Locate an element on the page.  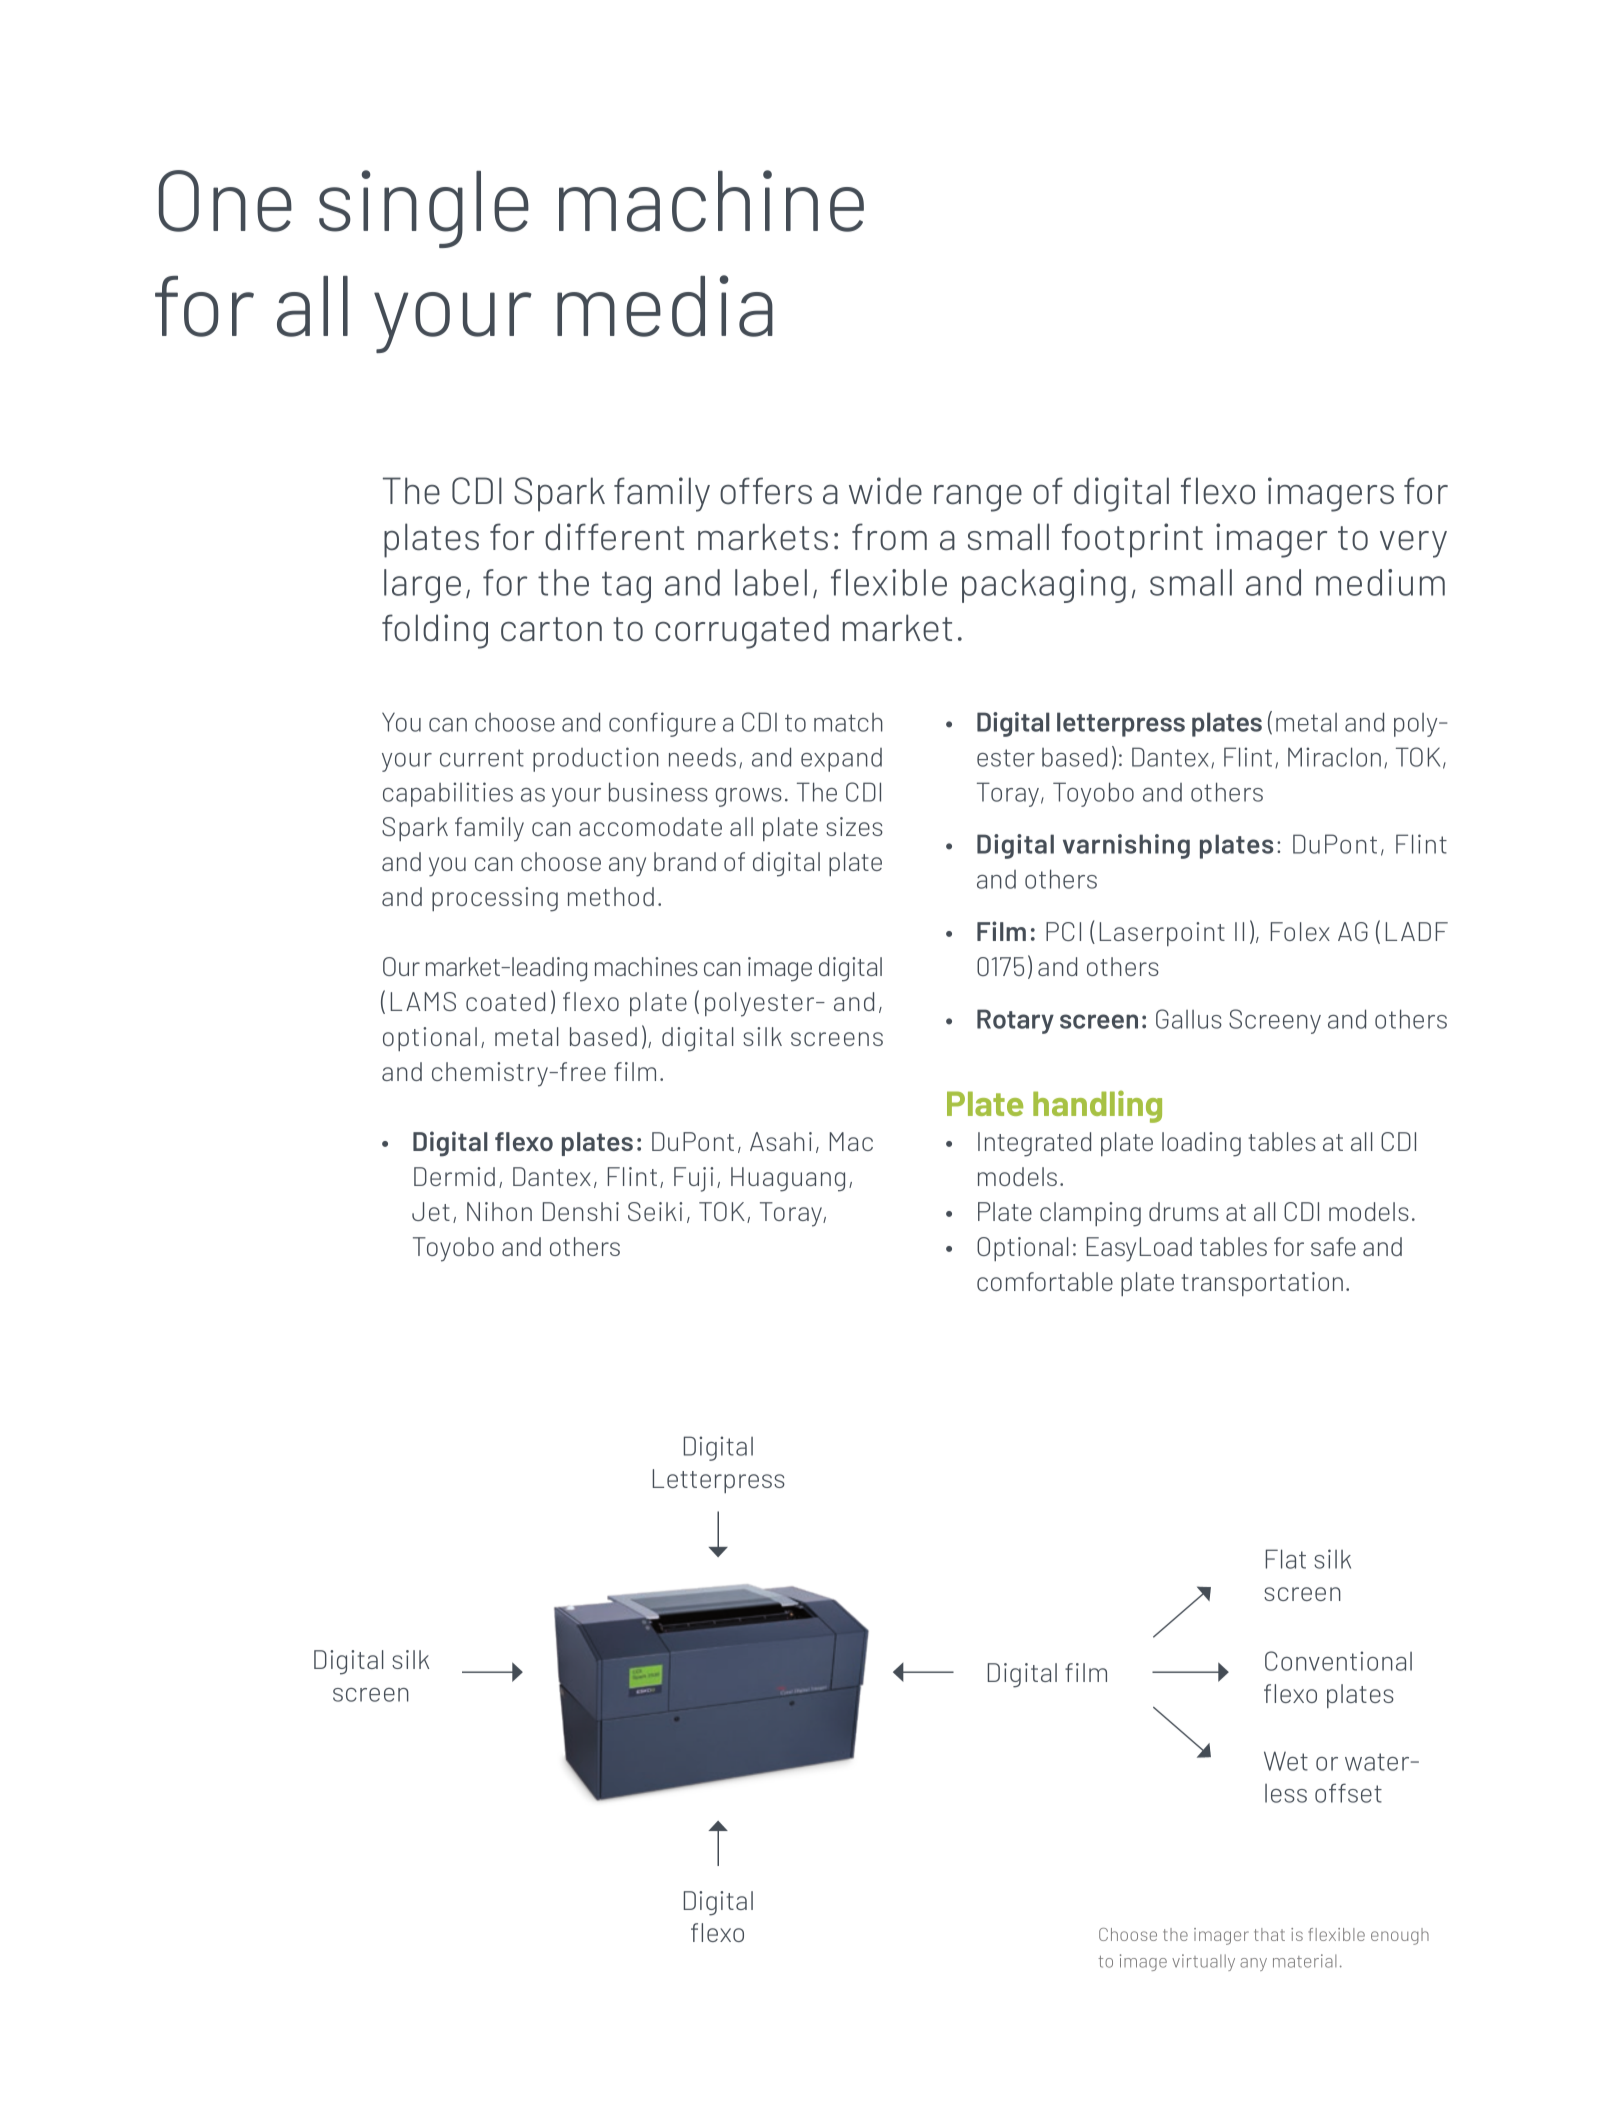
transportation is located at coordinates (1262, 1284).
